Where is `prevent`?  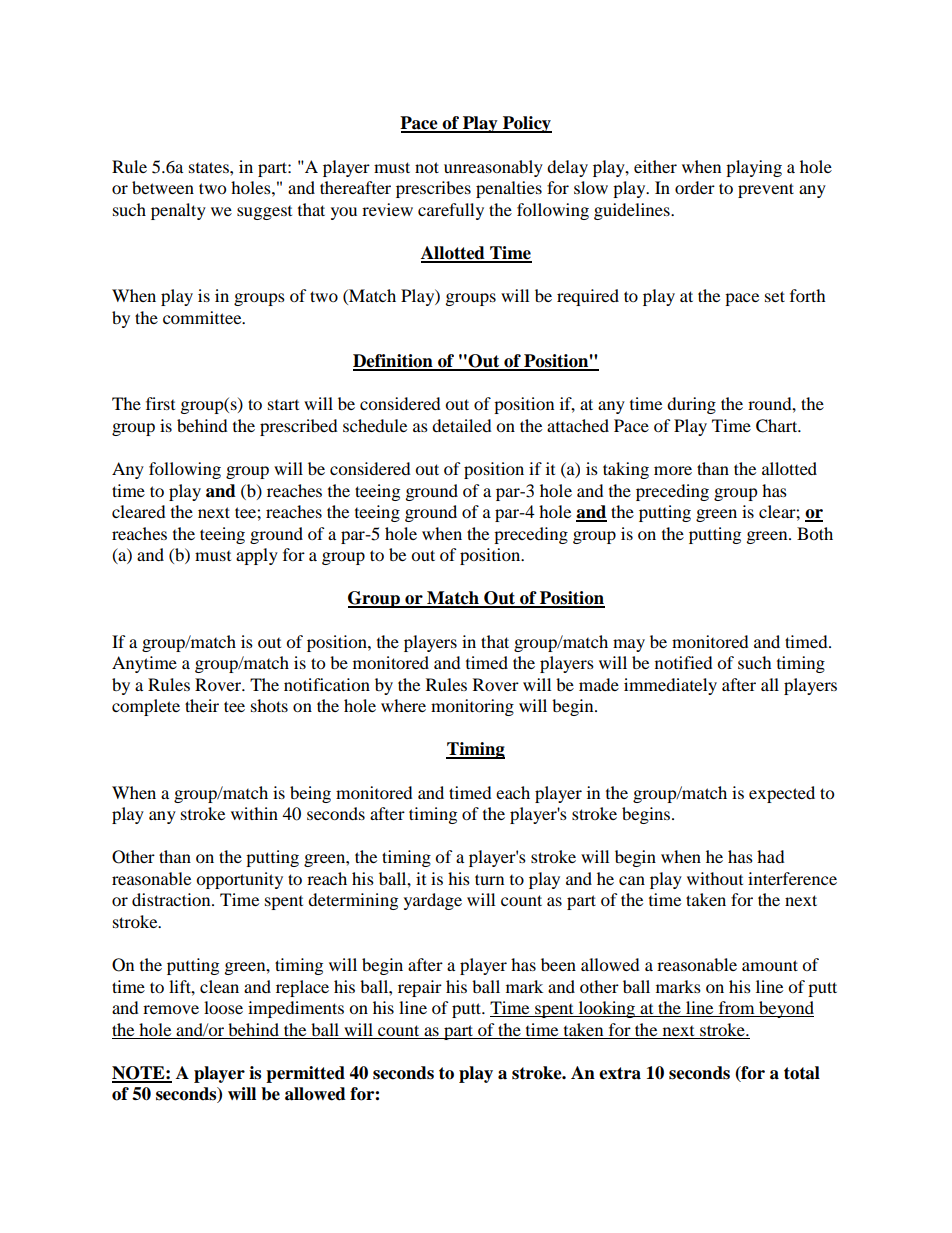
prevent is located at coordinates (766, 190).
